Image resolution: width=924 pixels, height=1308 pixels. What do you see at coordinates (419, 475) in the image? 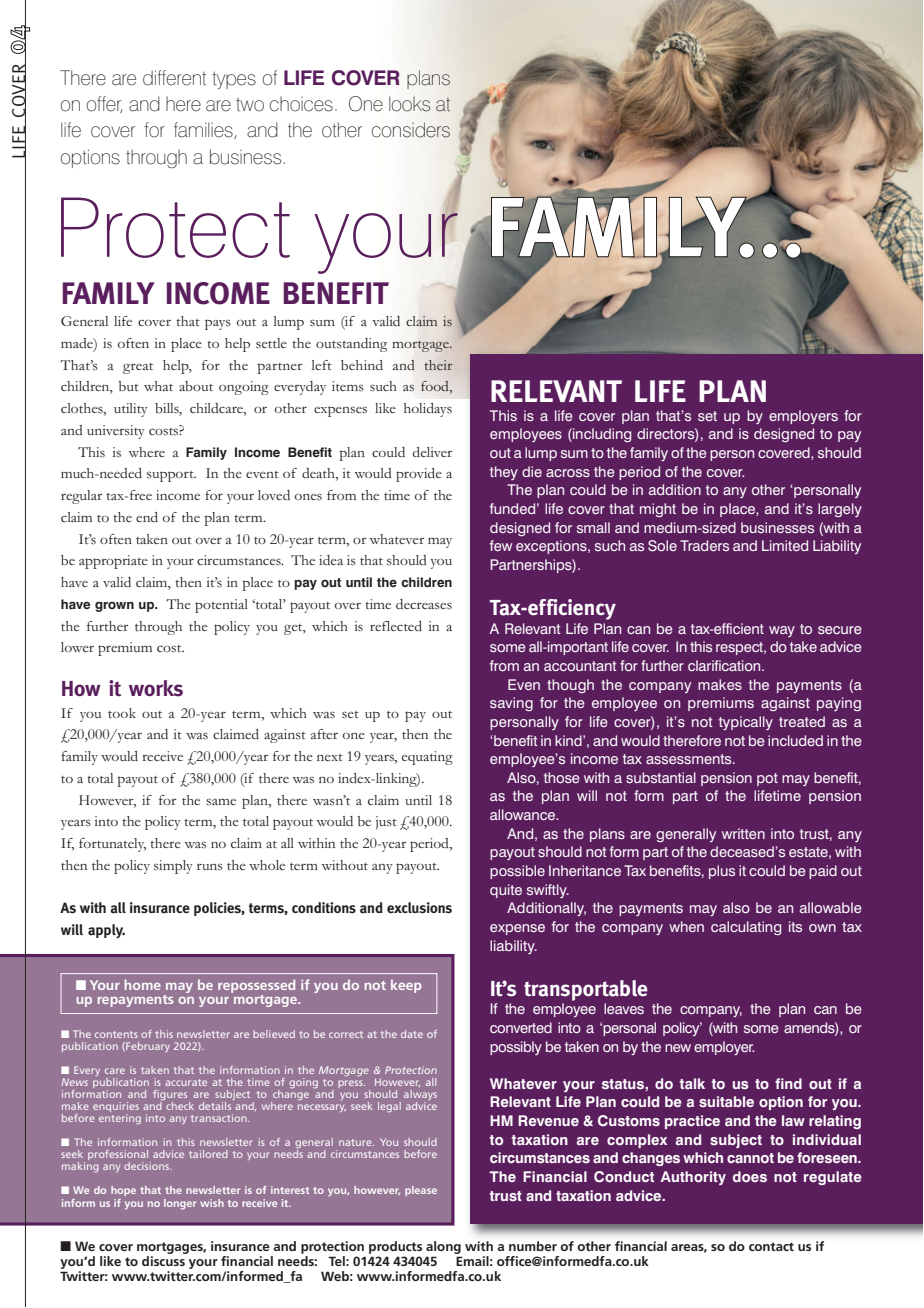
I see `provide` at bounding box center [419, 475].
